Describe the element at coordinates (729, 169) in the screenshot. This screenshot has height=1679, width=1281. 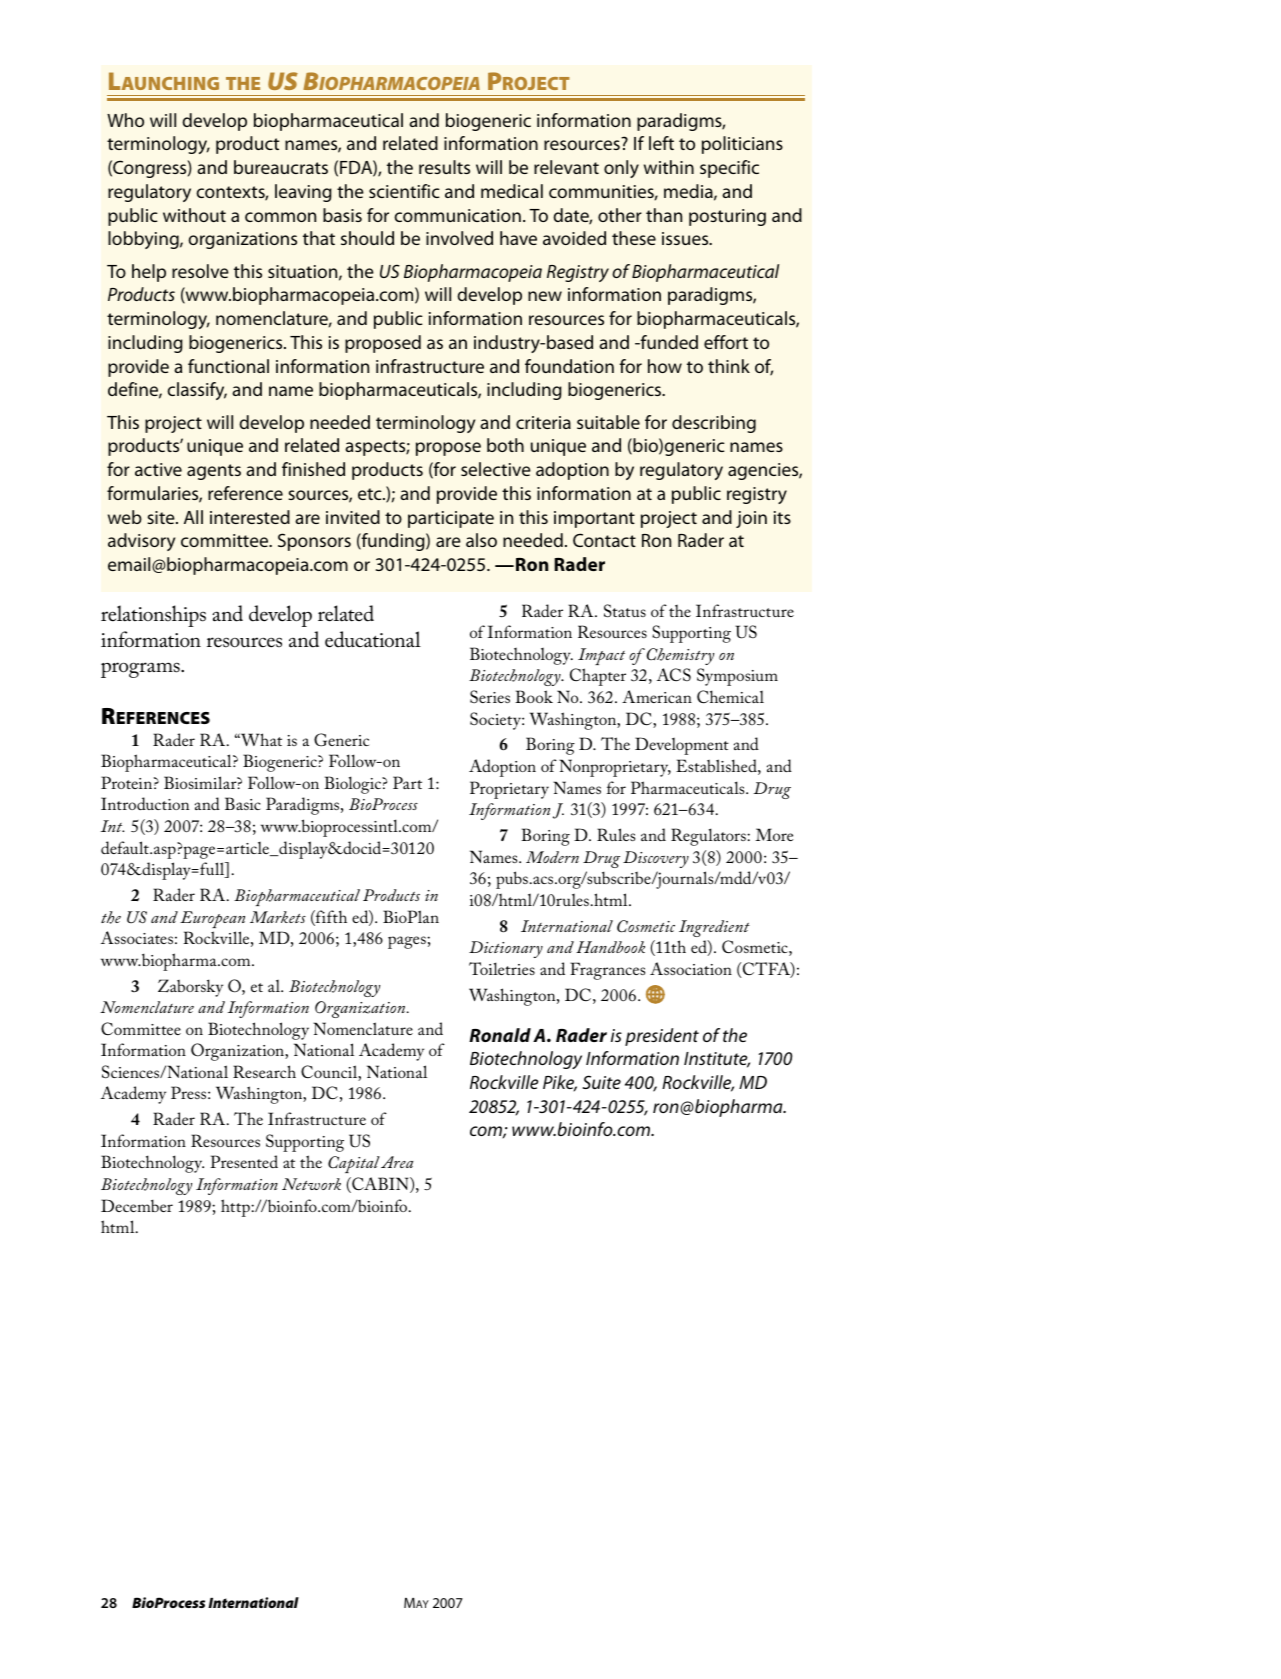
I see `specific` at that location.
